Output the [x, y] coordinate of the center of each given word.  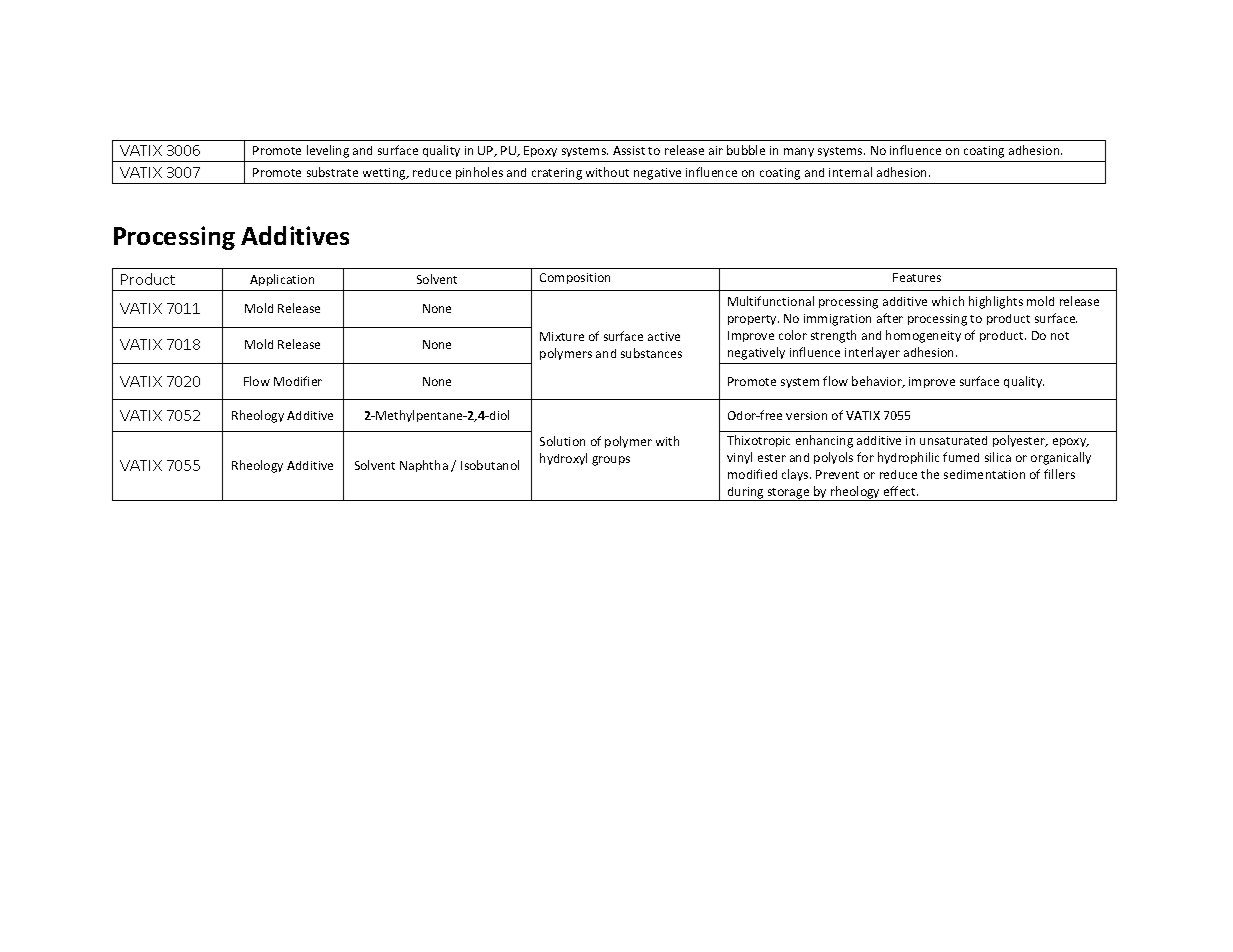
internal [850, 172]
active [664, 336]
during [746, 494]
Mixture [562, 336]
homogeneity [923, 336]
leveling [328, 151]
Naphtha [424, 466]
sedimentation [984, 474]
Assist [629, 150]
